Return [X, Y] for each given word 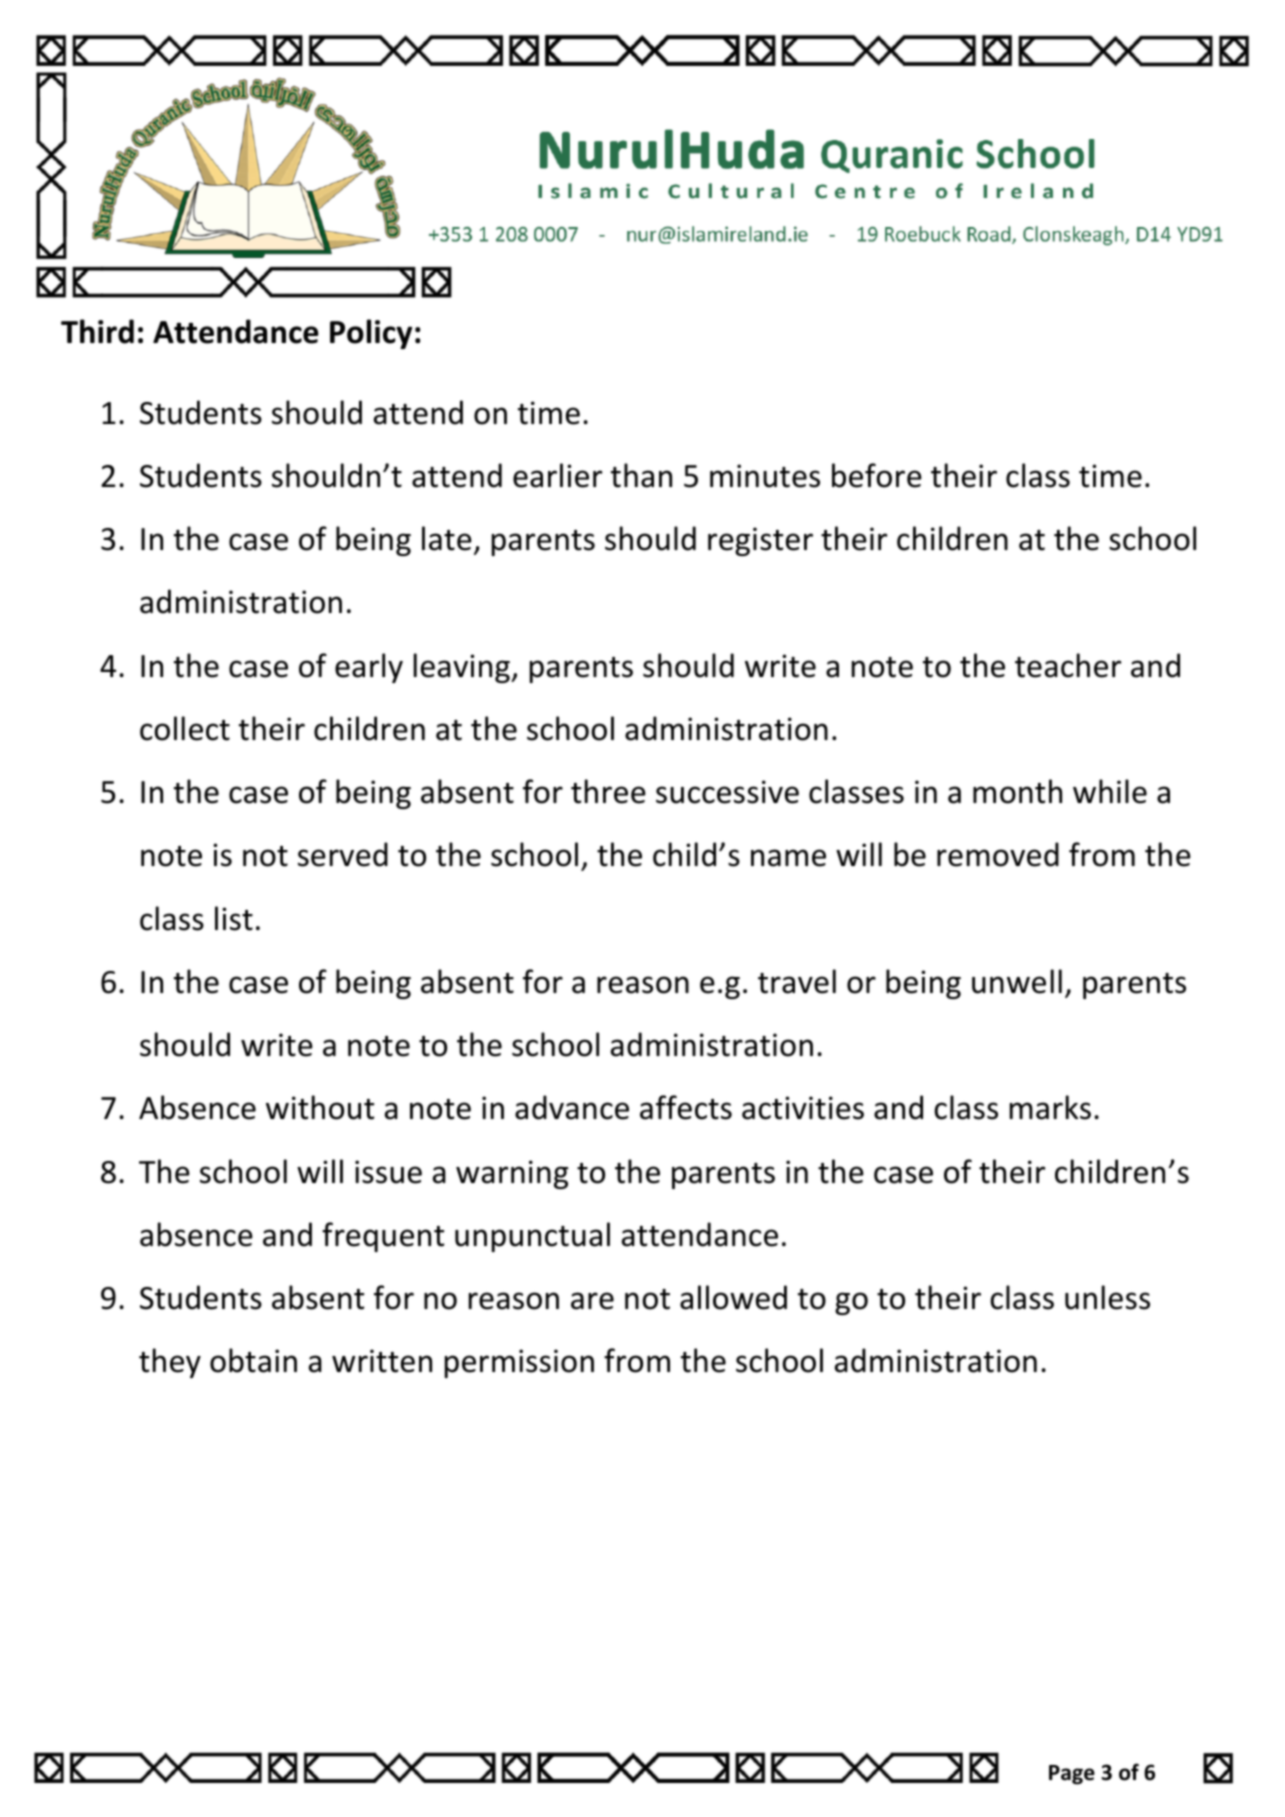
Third [97, 331]
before [877, 475]
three [608, 791]
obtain [253, 1360]
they [170, 1363]
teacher [1068, 665]
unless [1107, 1297]
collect [185, 728]
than [641, 475]
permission [519, 1363]
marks [1050, 1107]
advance [572, 1107]
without [320, 1107]
